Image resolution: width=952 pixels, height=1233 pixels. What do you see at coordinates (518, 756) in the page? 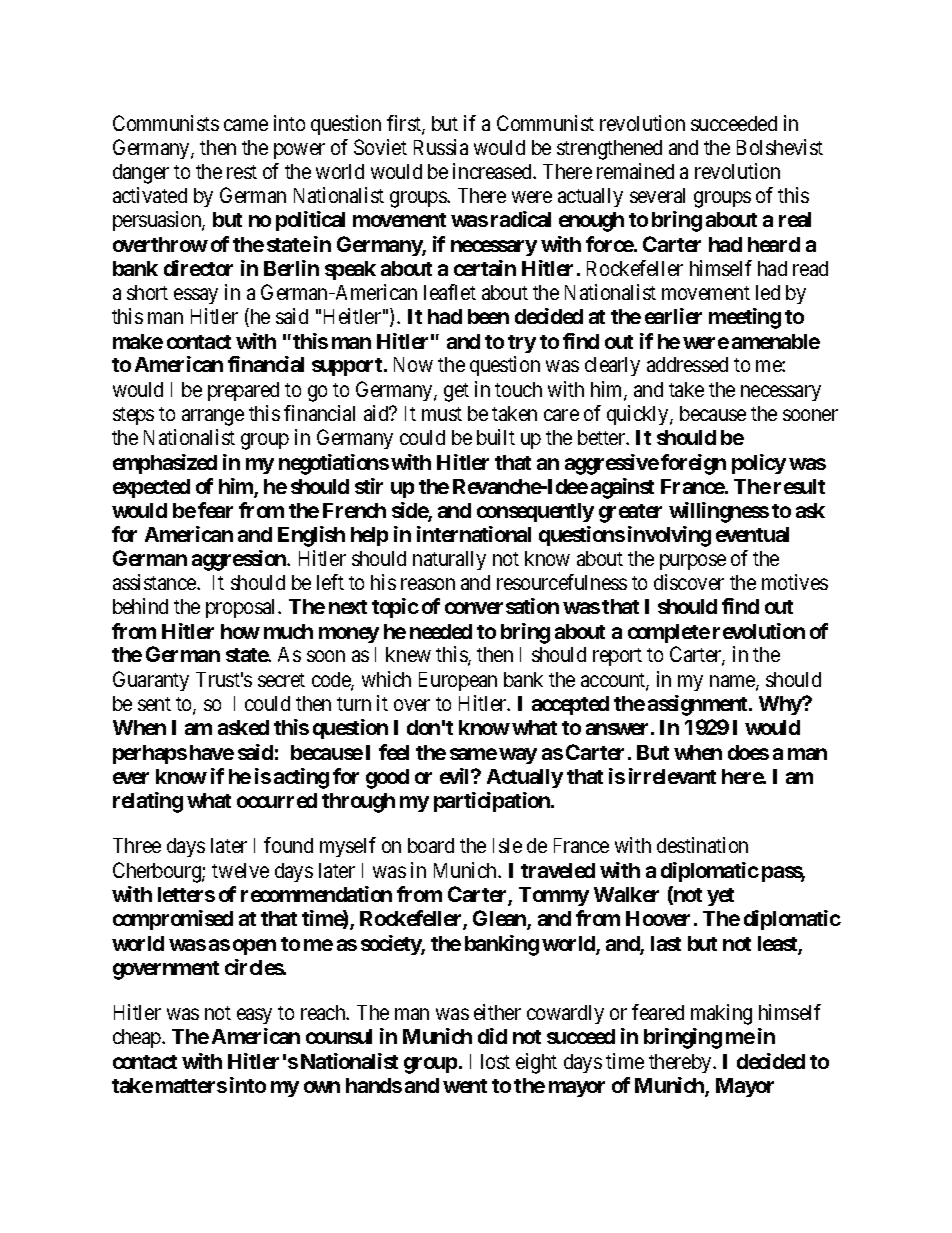
I see `way` at bounding box center [518, 756].
